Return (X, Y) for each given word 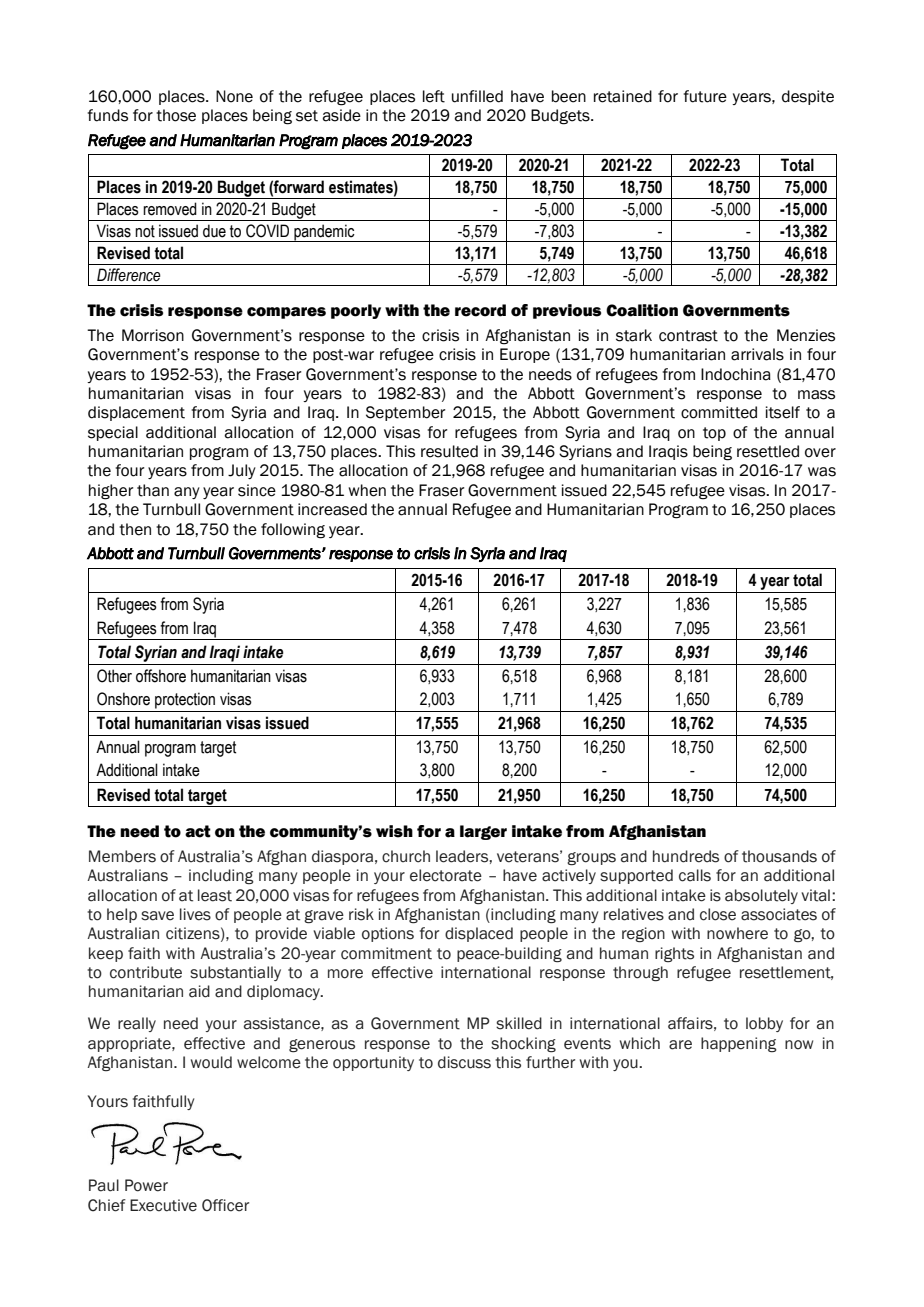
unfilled (477, 96)
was (822, 472)
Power (146, 1185)
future (705, 96)
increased (332, 509)
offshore (161, 676)
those (176, 115)
